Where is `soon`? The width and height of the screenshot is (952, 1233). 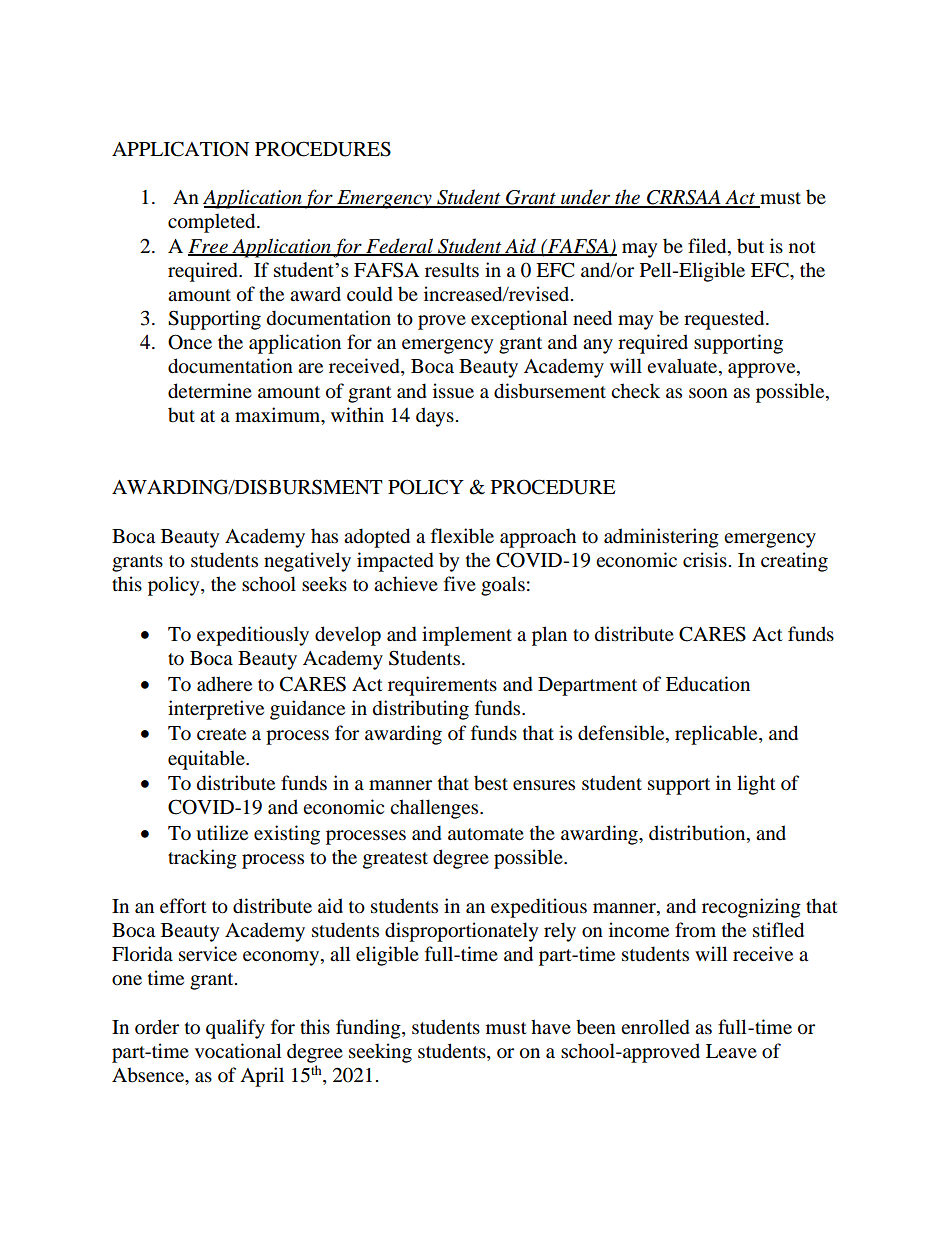 soon is located at coordinates (708, 393).
